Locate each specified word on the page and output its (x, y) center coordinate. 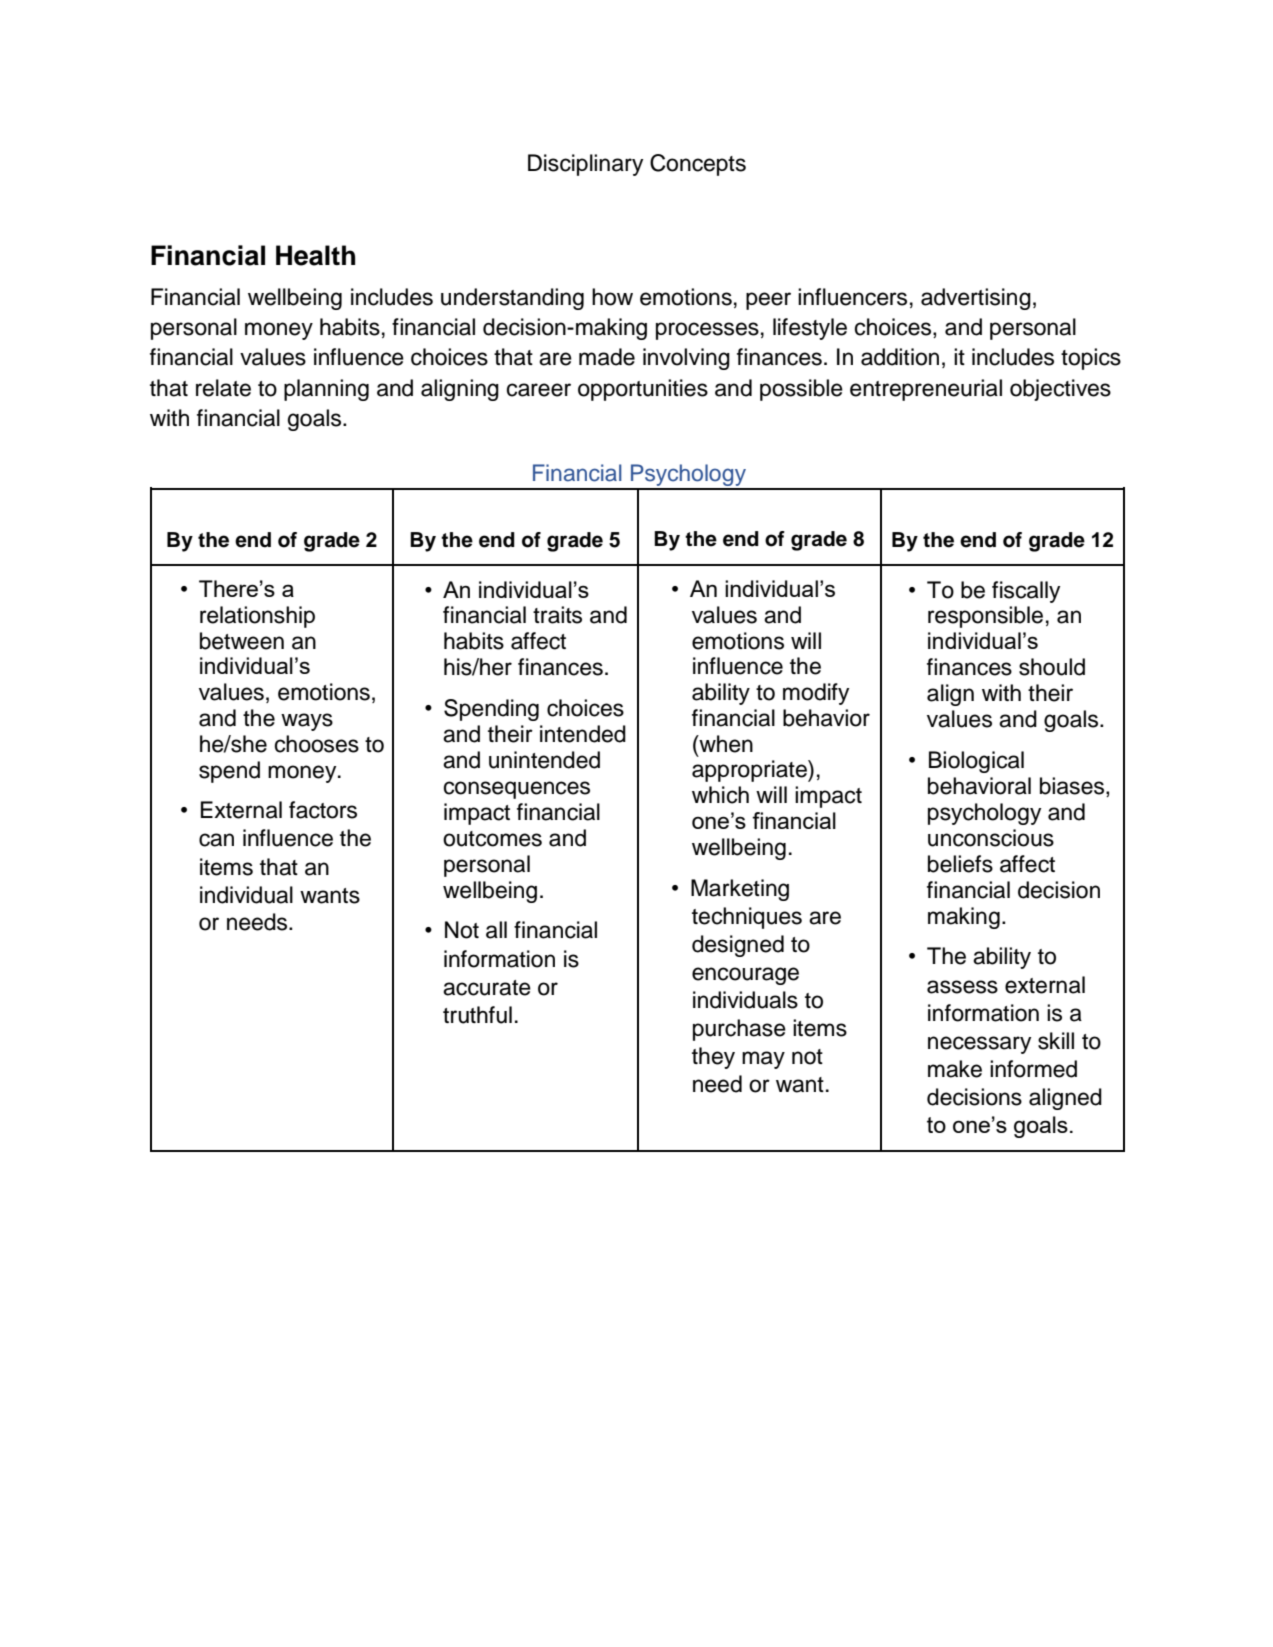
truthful (477, 1015)
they (713, 1058)
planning (326, 390)
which (720, 795)
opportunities (643, 390)
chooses (317, 744)
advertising (976, 299)
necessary (979, 1045)
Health (315, 255)
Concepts (698, 165)
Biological (976, 762)
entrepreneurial (926, 390)
